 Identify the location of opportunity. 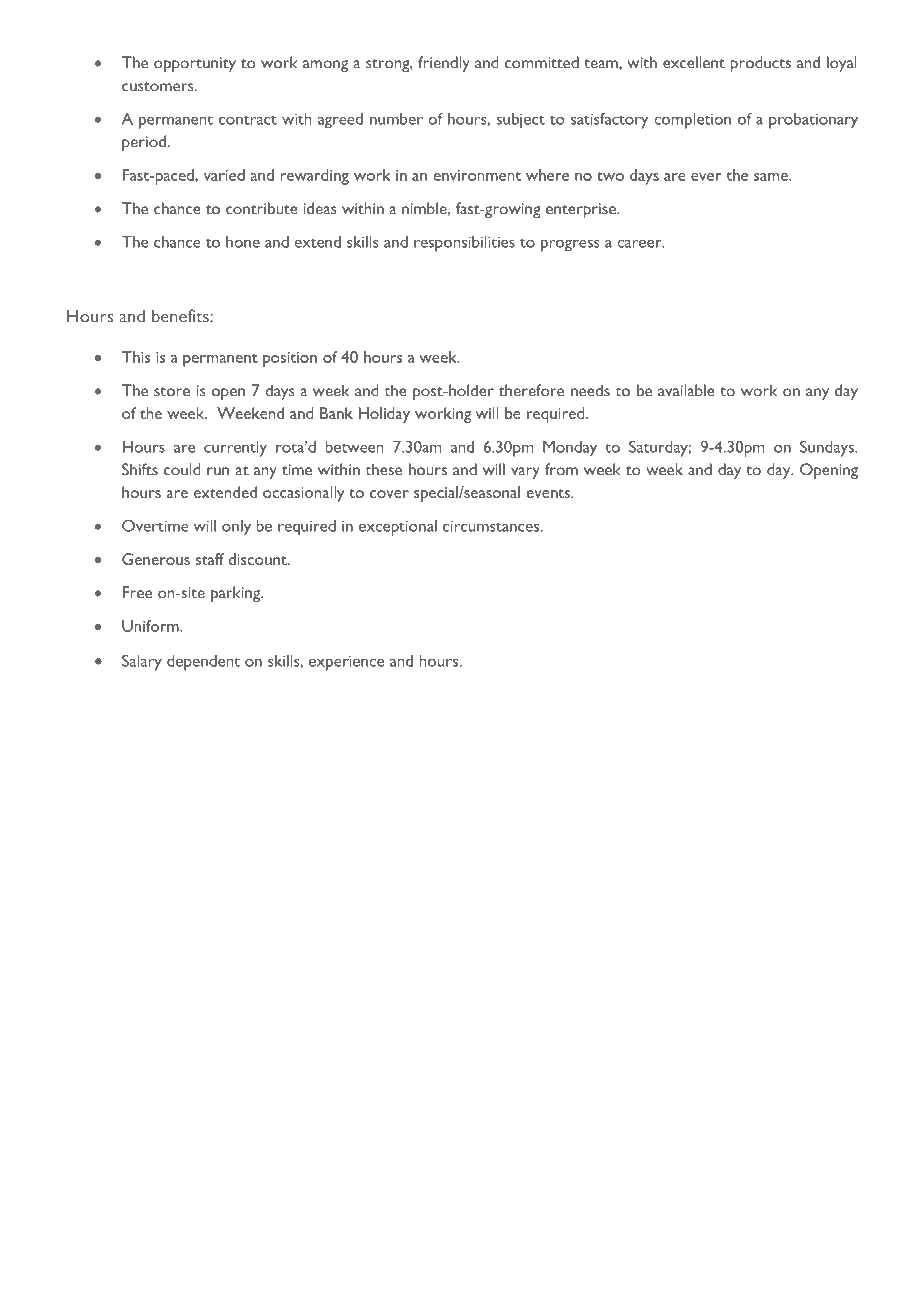
(195, 64).
